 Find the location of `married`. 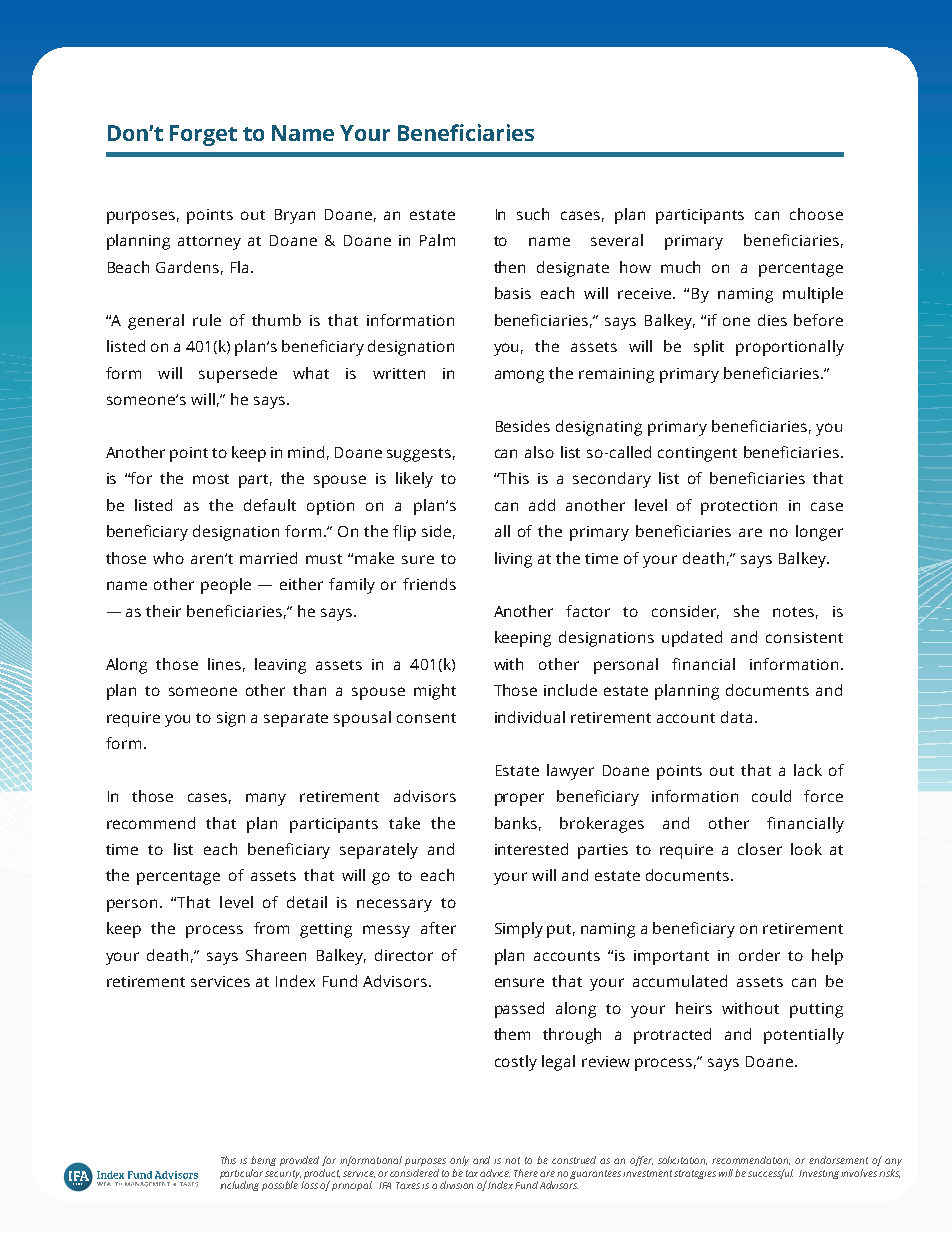

married is located at coordinates (268, 558).
